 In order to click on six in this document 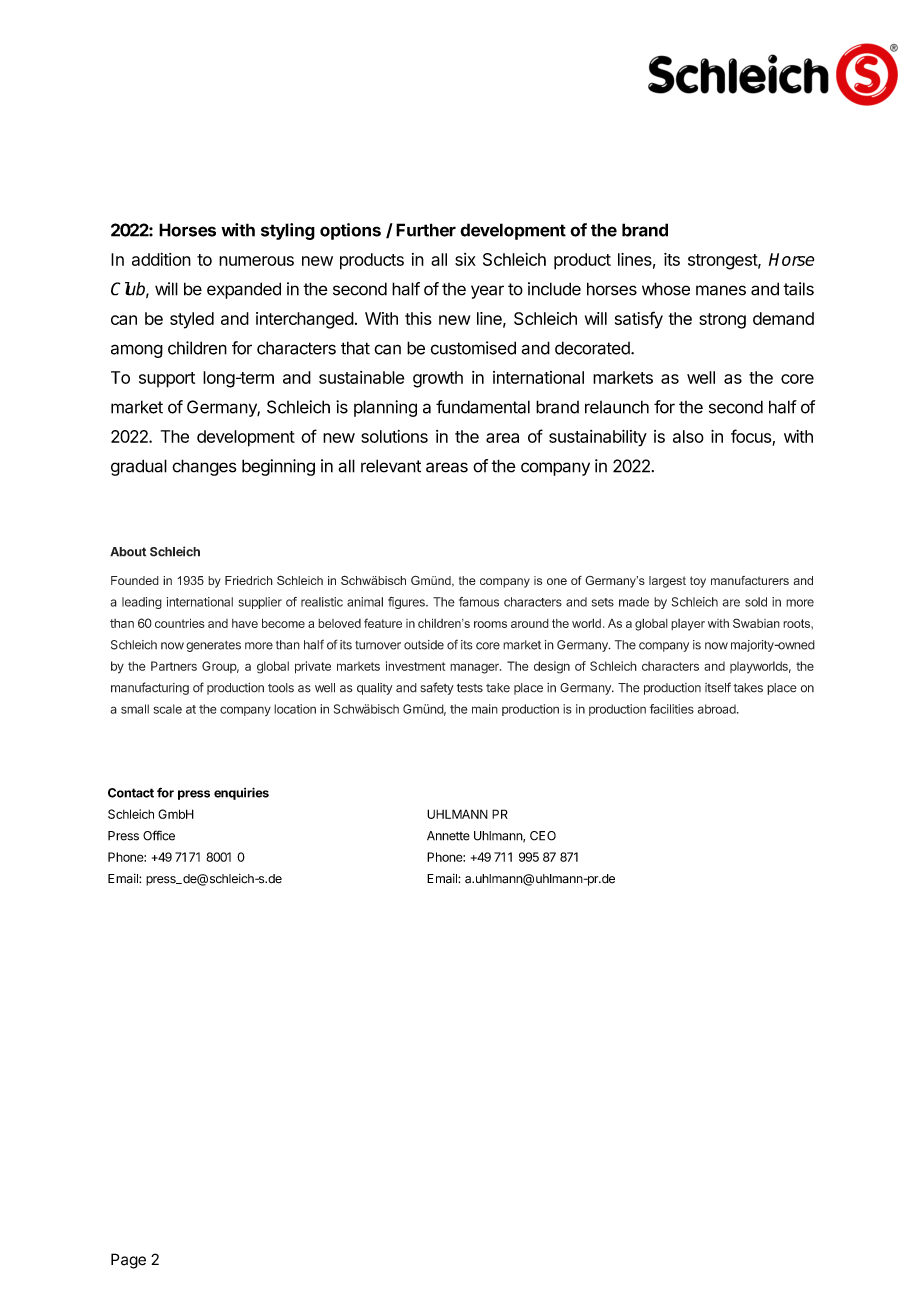, I will do `click(465, 259)`.
